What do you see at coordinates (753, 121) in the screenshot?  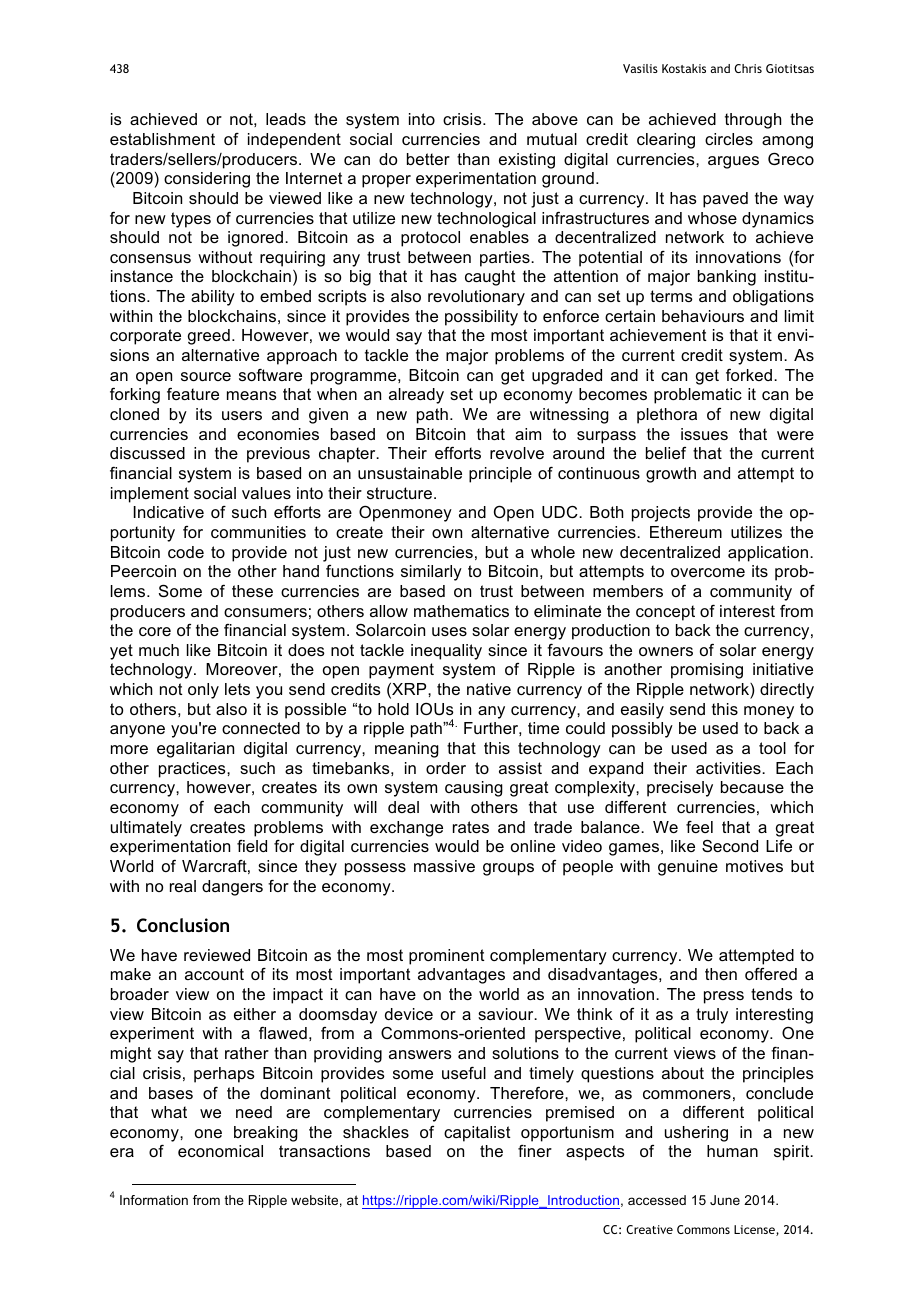 I see `through` at bounding box center [753, 121].
